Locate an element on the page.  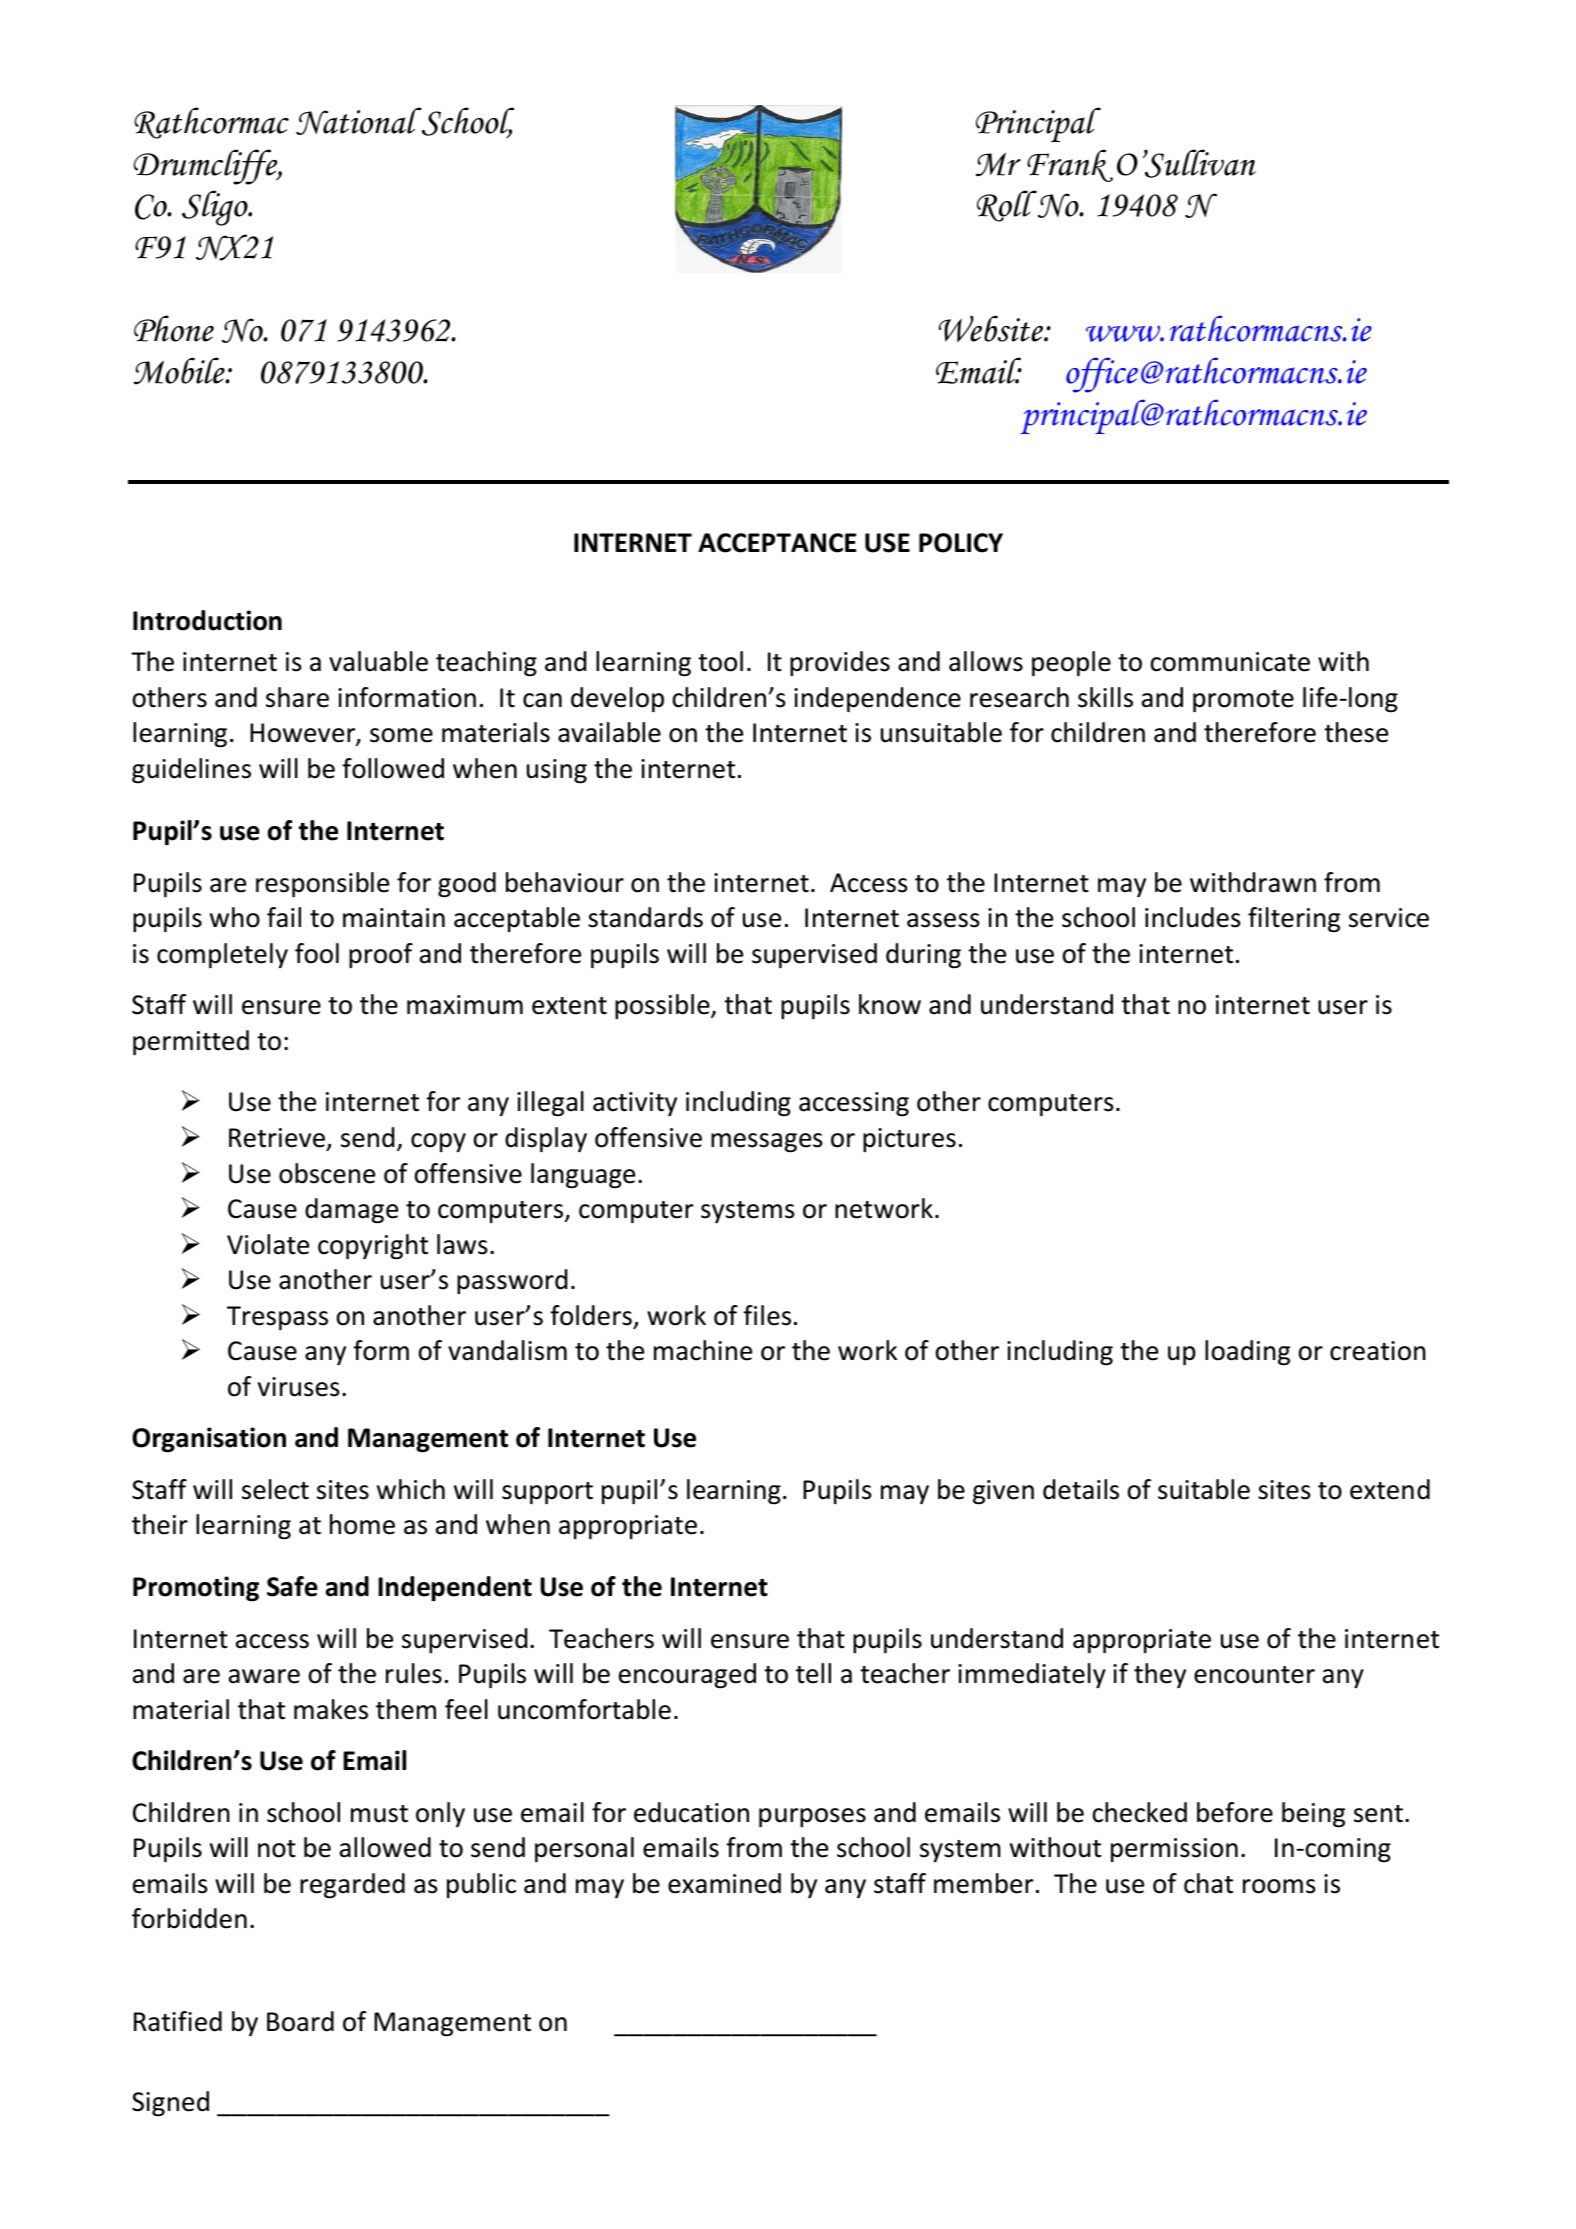
ACCEPTANCE is located at coordinates (777, 543).
